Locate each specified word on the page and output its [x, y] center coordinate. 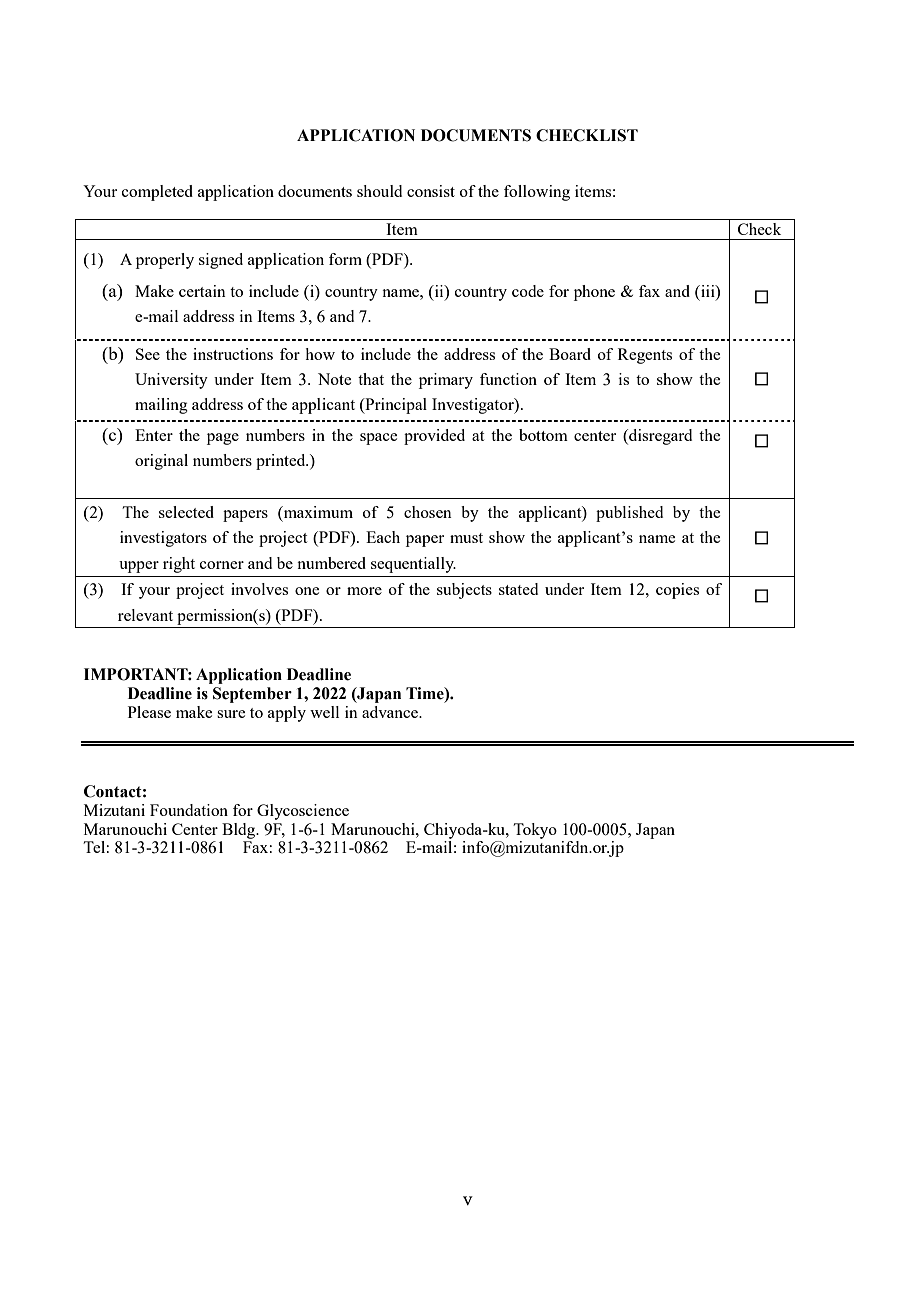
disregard [659, 437]
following [537, 193]
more [364, 591]
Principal [395, 406]
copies [677, 591]
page [223, 439]
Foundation [189, 810]
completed [157, 193]
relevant [145, 615]
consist [431, 191]
